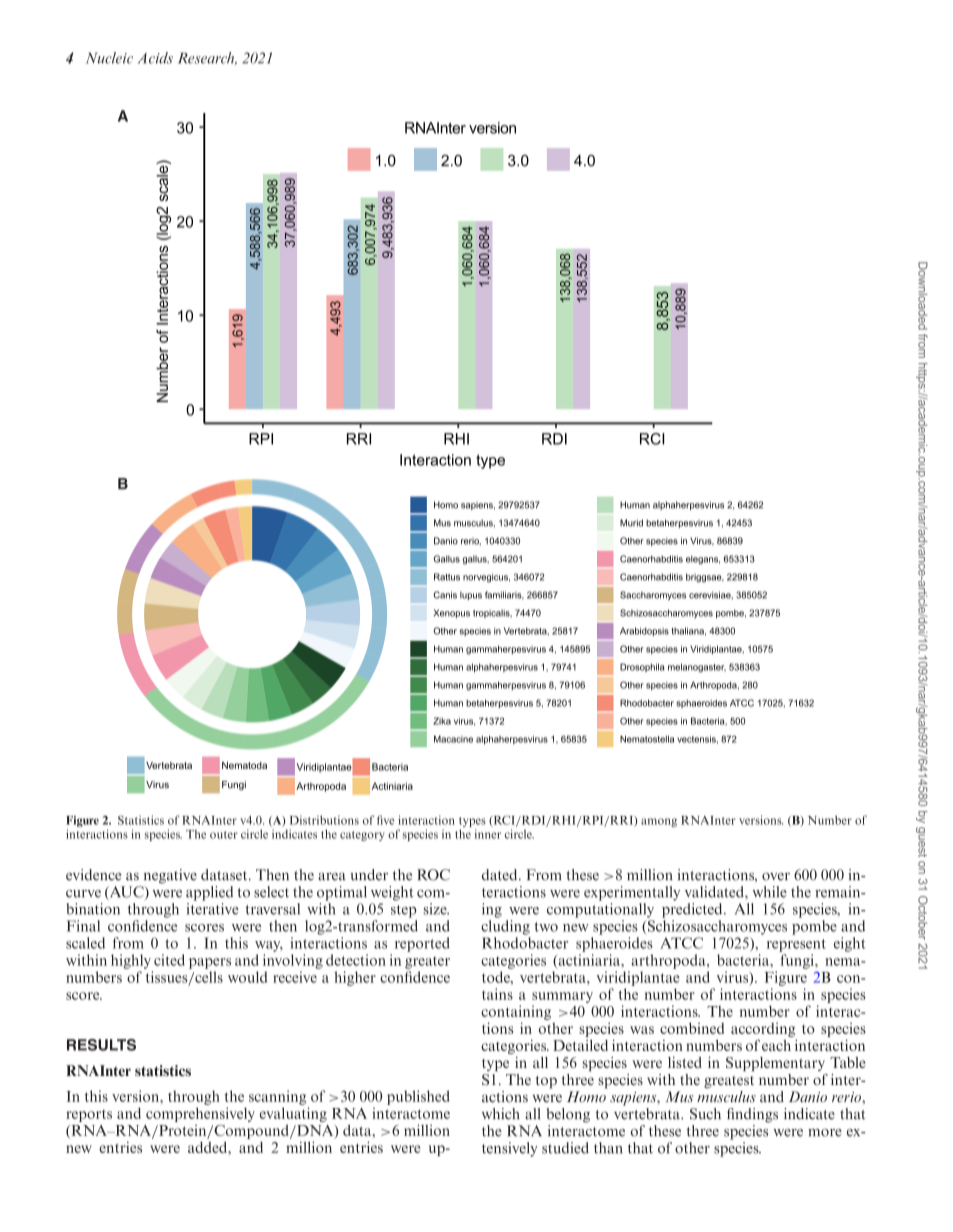 The image size is (953, 1232). What do you see at coordinates (109, 58) in the page?
I see `Nucleic` at bounding box center [109, 58].
